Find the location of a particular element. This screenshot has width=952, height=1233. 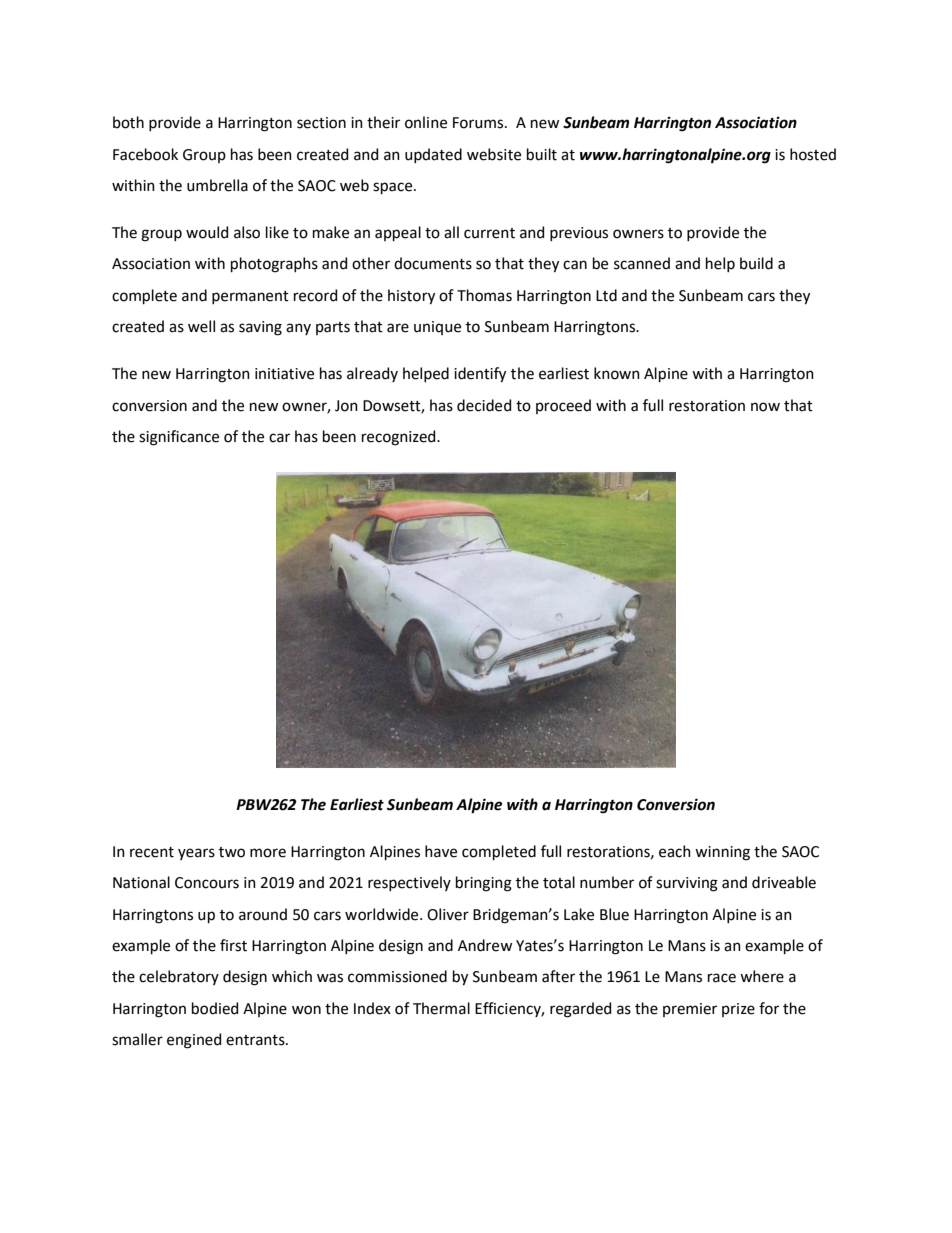

proceed is located at coordinates (563, 406).
